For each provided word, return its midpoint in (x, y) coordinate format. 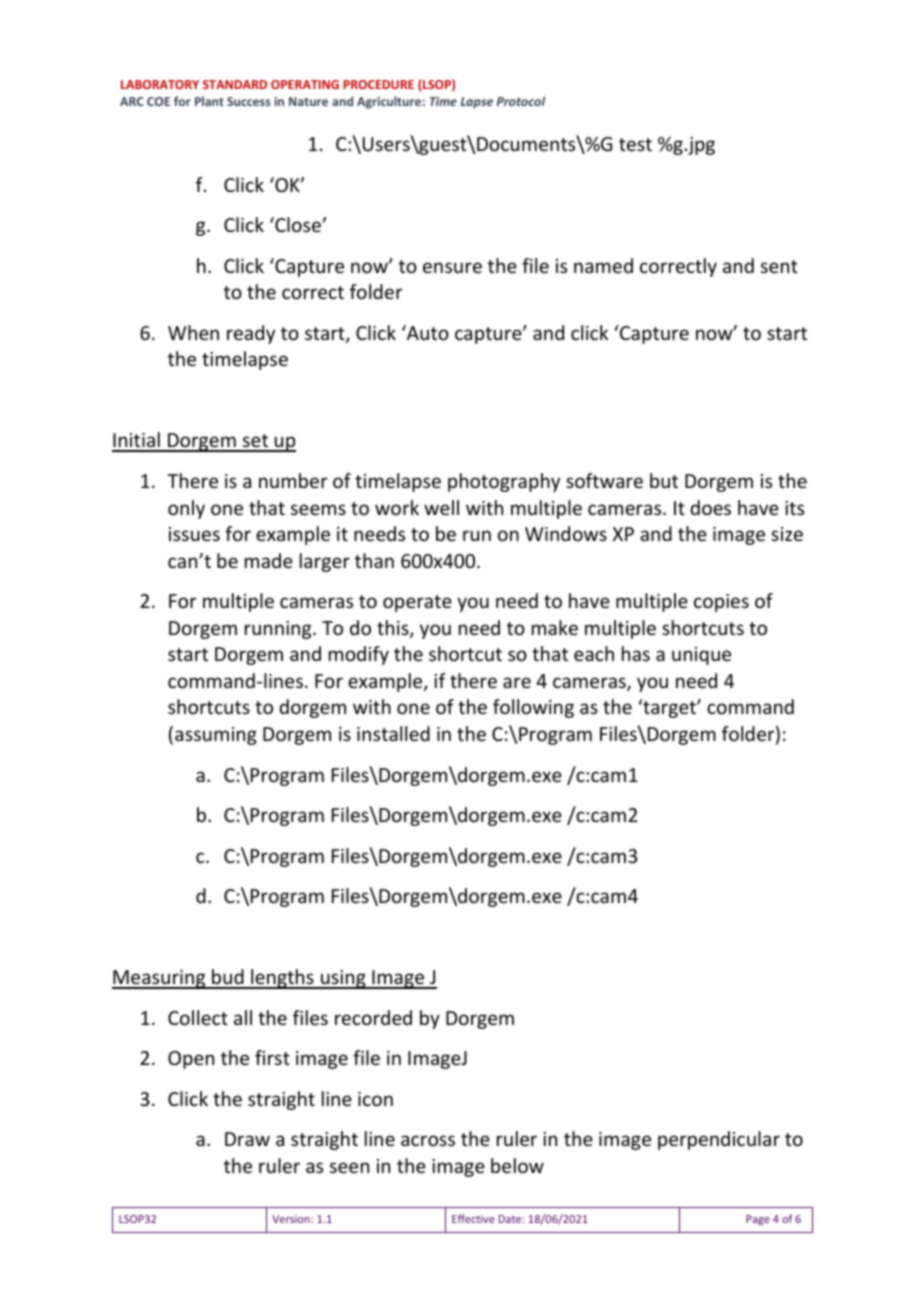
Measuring (160, 979)
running (279, 630)
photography (504, 482)
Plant (209, 101)
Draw (247, 1139)
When (193, 332)
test (635, 144)
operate (417, 603)
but (664, 480)
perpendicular (719, 1140)
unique (701, 656)
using (343, 979)
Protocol (520, 101)
